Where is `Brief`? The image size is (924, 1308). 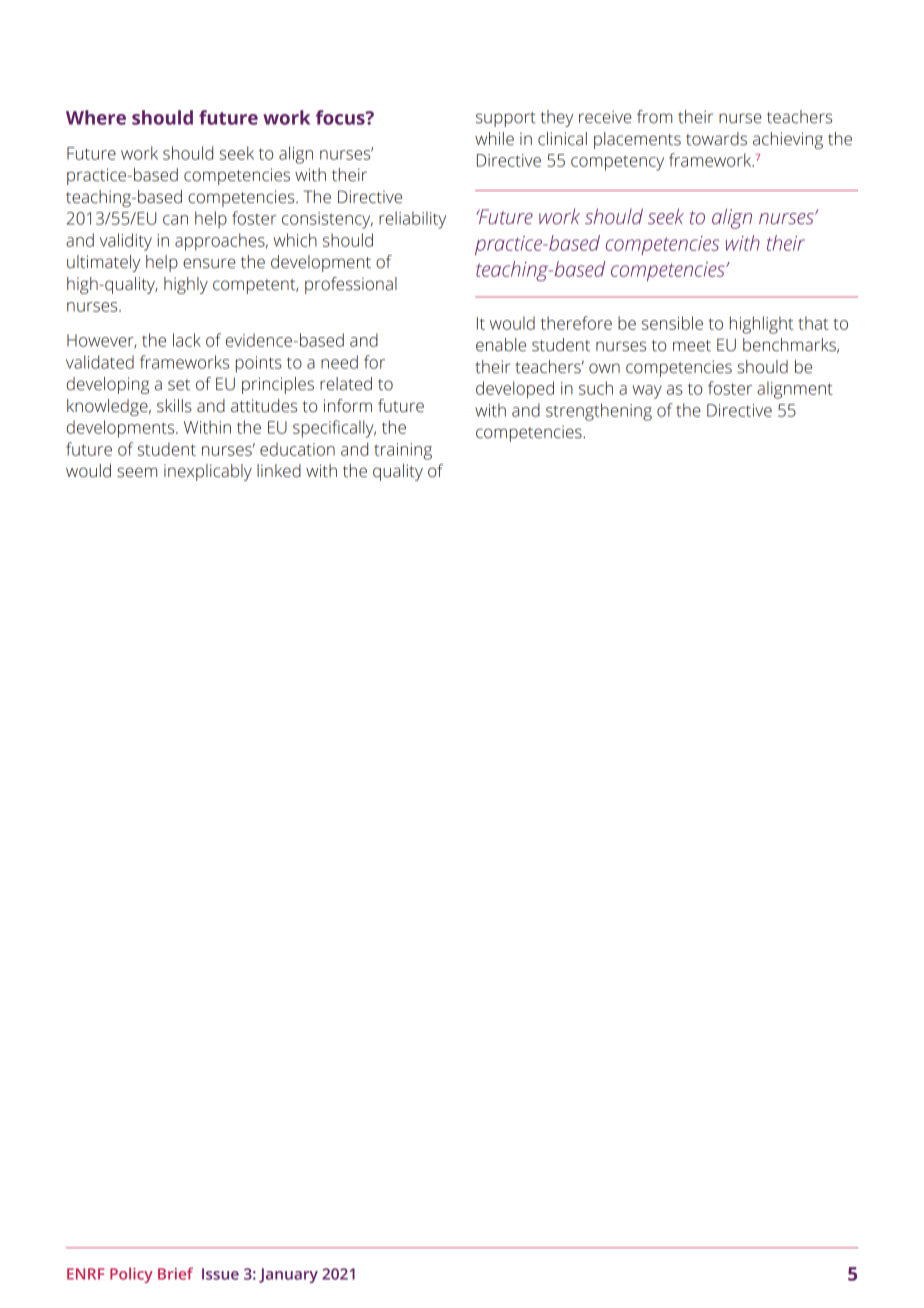
Brief is located at coordinates (175, 1273).
